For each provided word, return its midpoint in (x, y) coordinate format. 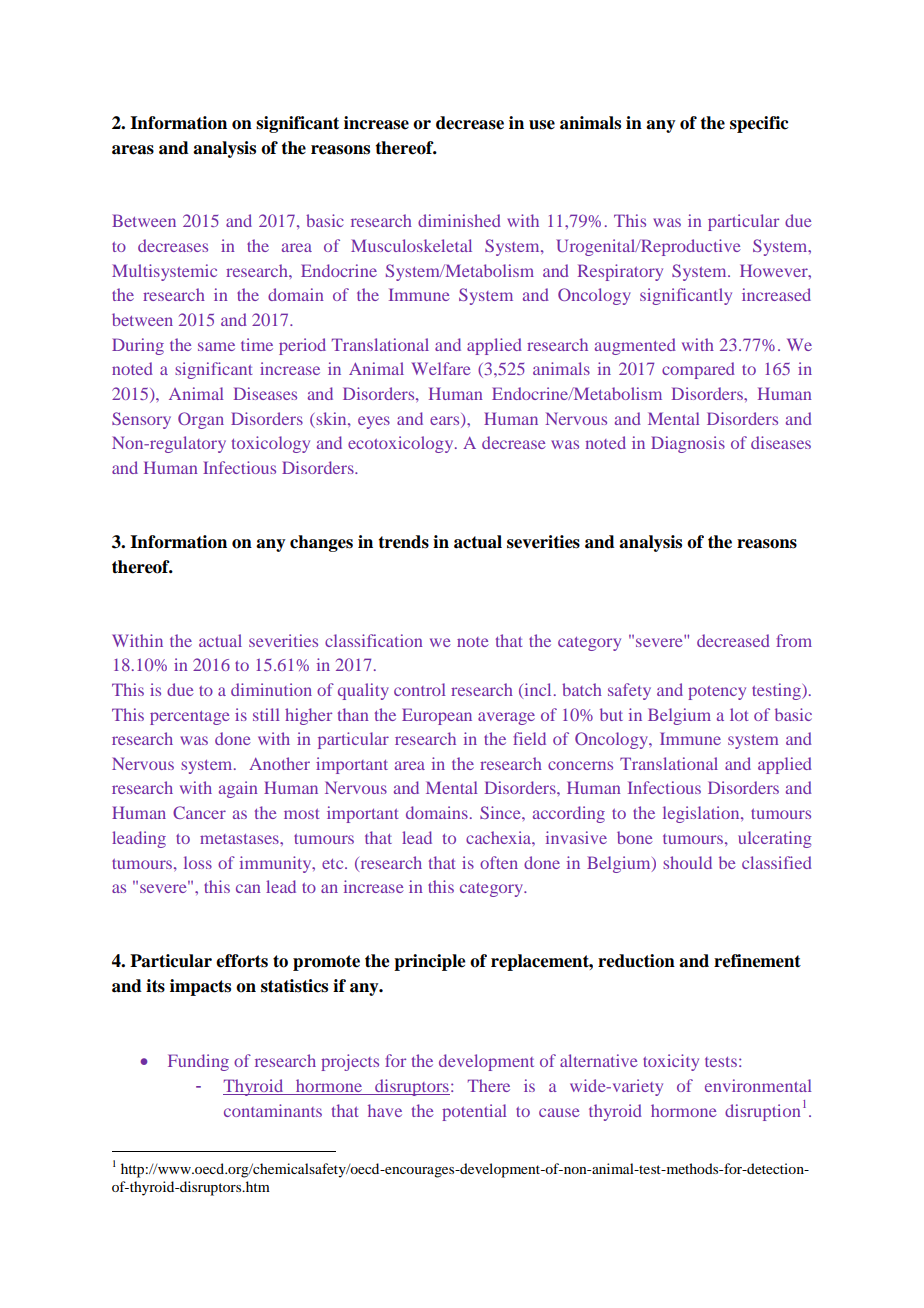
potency (717, 693)
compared (698, 370)
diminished (459, 220)
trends (403, 542)
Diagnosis (688, 444)
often (499, 862)
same (216, 346)
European (437, 716)
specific (759, 124)
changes (321, 543)
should (687, 862)
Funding (198, 1062)
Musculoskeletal (411, 245)
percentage (190, 718)
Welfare (441, 368)
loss (198, 862)
